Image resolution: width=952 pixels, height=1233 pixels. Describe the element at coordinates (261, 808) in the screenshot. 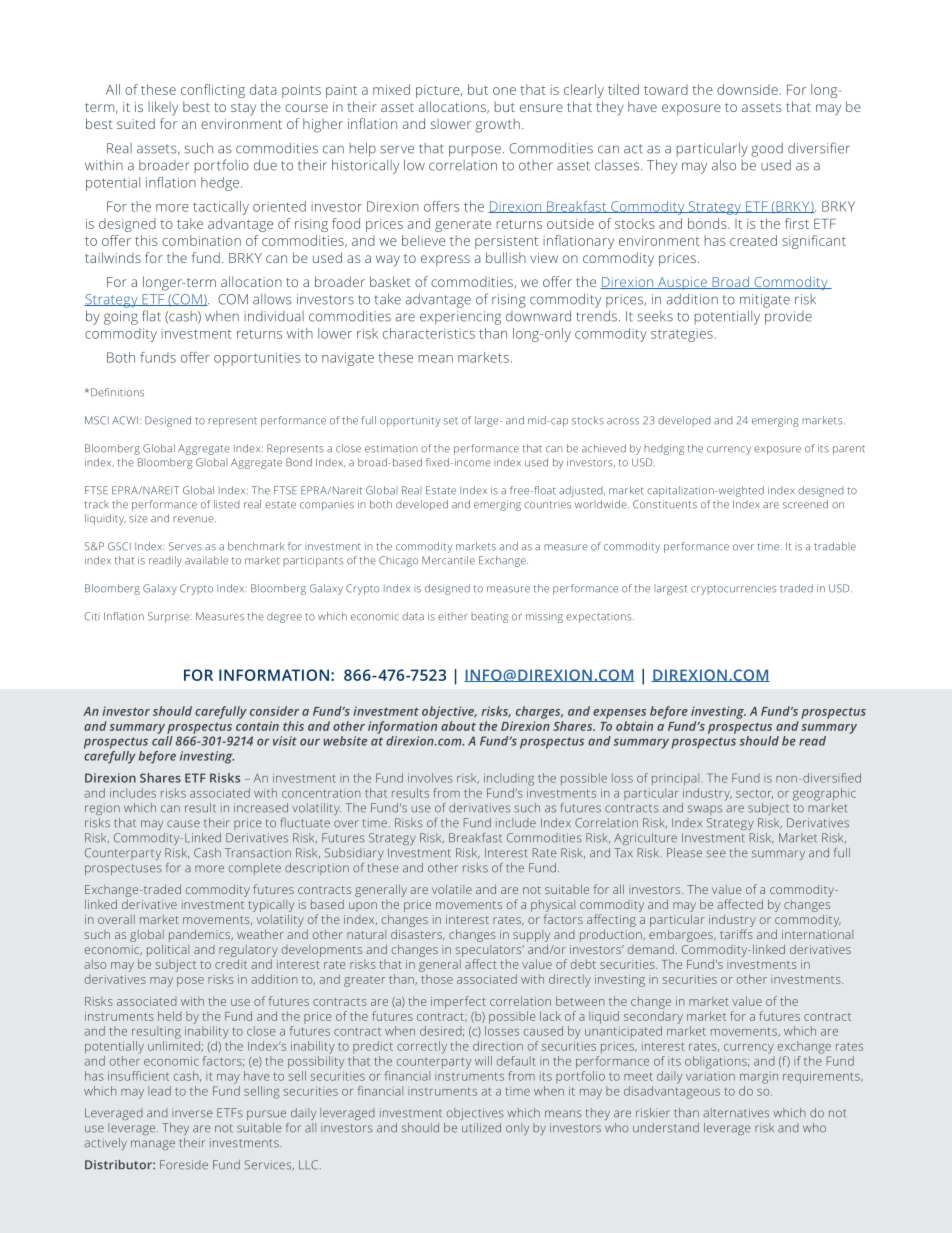

I see `increased` at that location.
